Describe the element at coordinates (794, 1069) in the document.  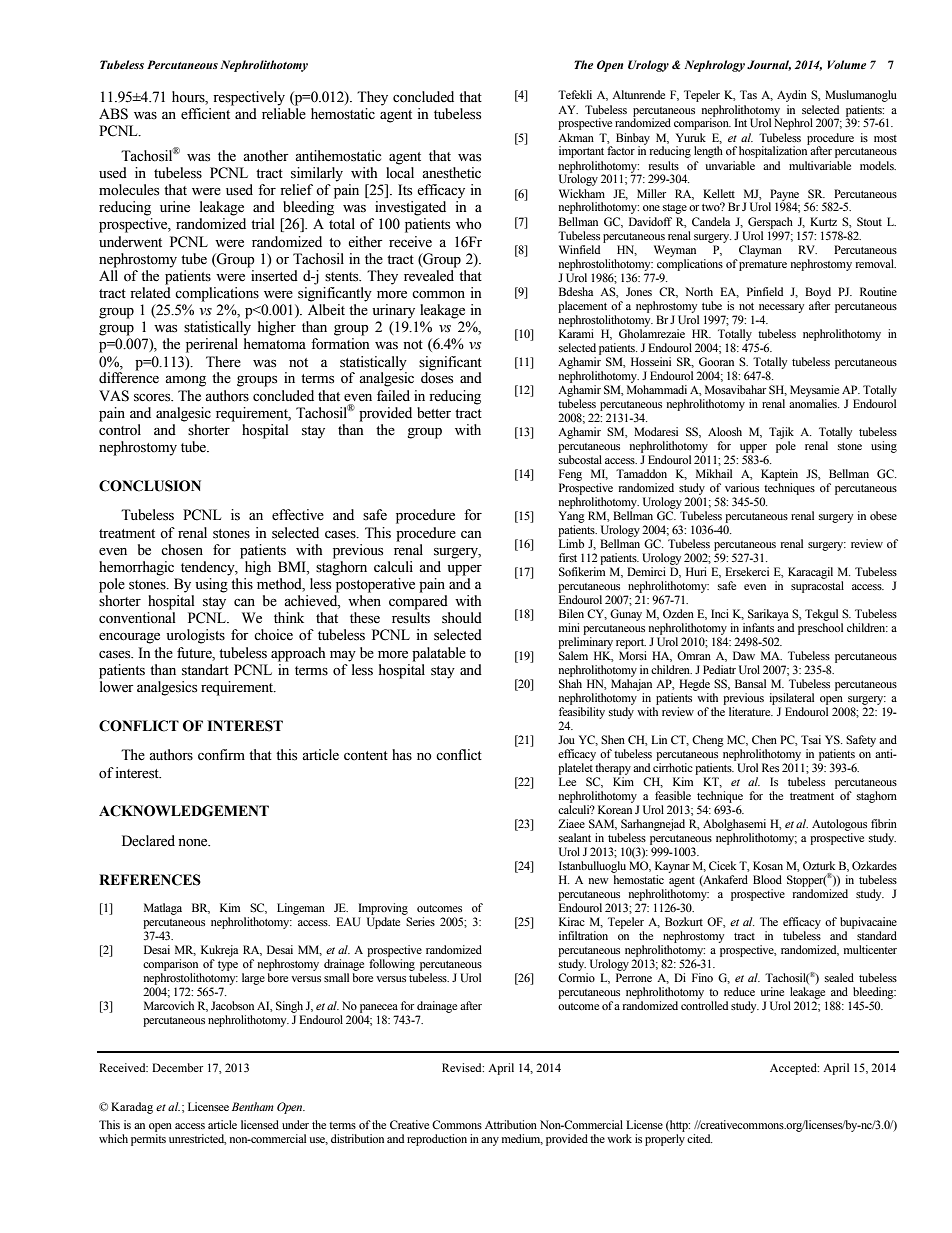
I see `Accepted` at that location.
